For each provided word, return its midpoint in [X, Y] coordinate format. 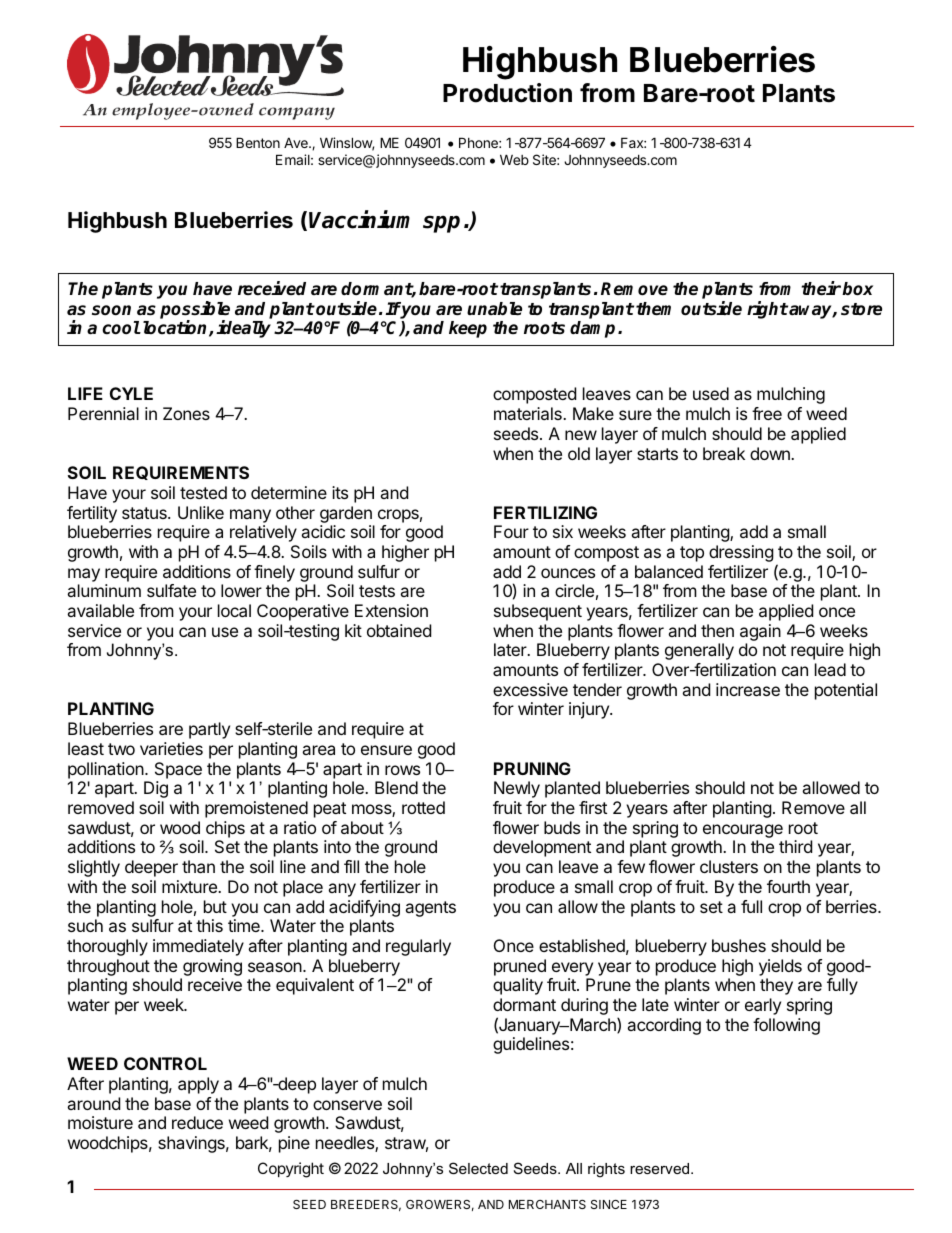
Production [507, 93]
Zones [186, 413]
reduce [197, 1122]
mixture [190, 886]
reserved [661, 1168]
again [760, 634]
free [767, 413]
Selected [478, 1168]
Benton [258, 142]
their [821, 288]
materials [529, 413]
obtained [399, 630]
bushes [739, 945]
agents [430, 909]
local [234, 610]
